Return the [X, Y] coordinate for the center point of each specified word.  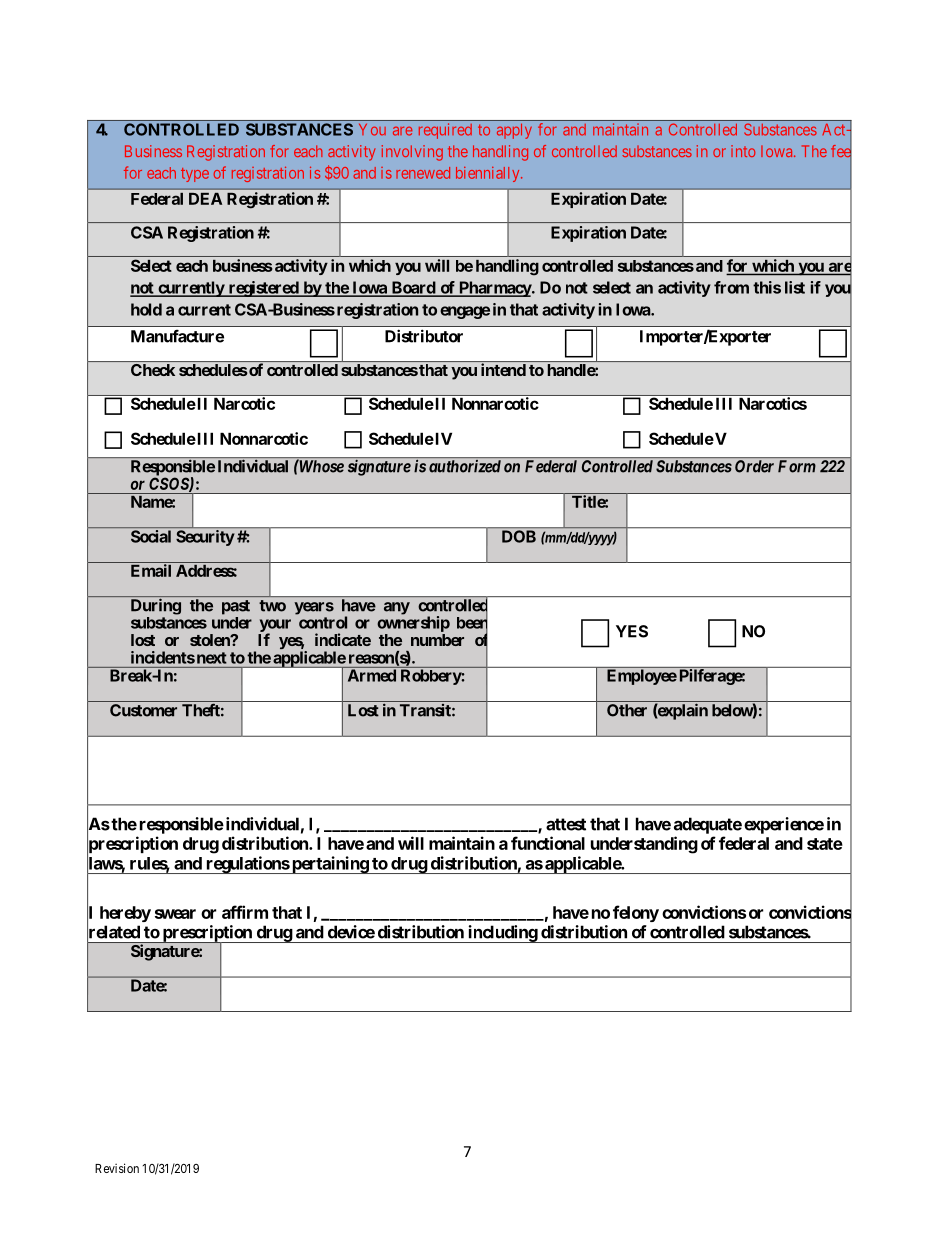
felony [636, 913]
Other [627, 710]
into [743, 151]
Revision [117, 1168]
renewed [423, 173]
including [502, 934]
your [275, 626]
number [437, 640]
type [195, 175]
